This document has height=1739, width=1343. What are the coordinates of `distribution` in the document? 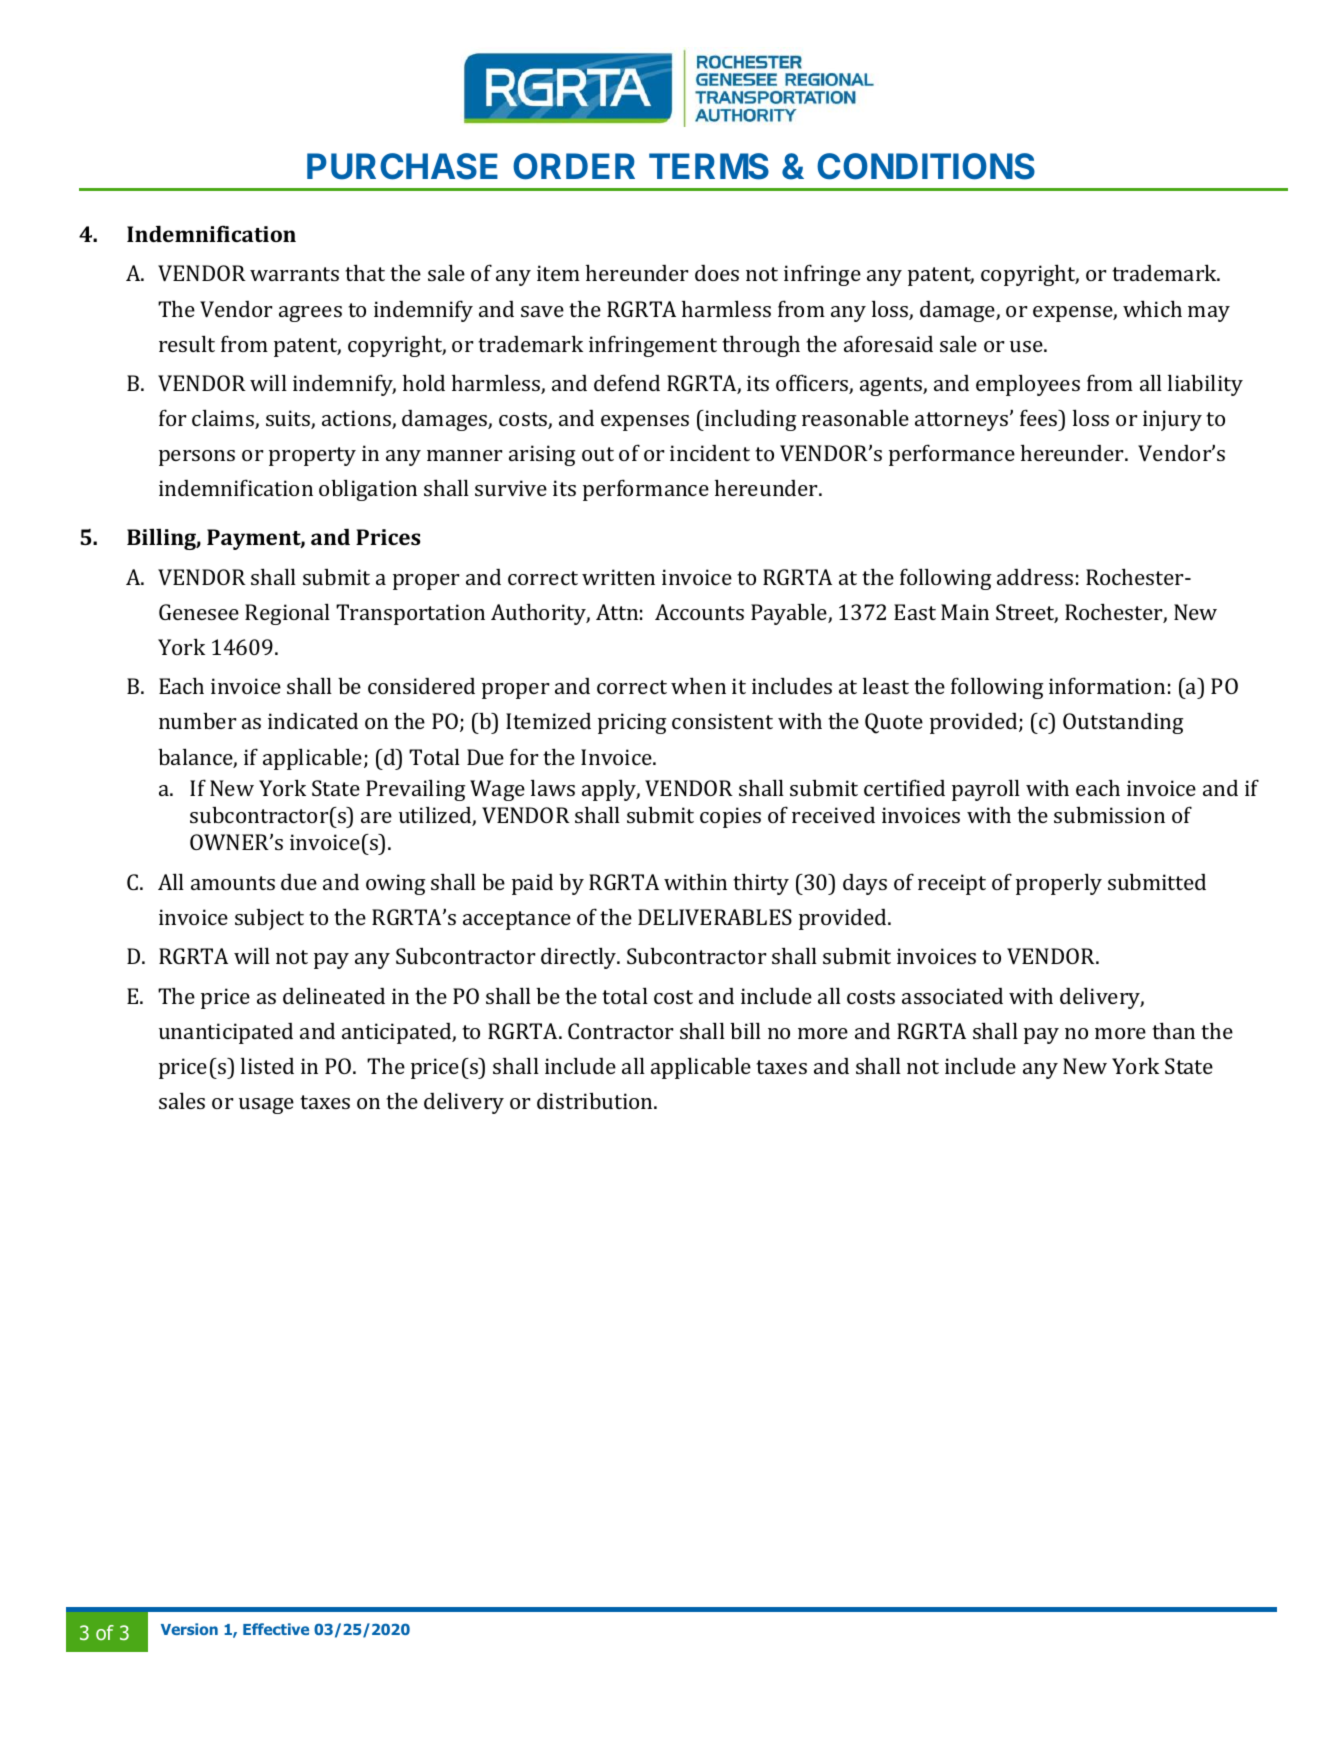 It's located at (596, 1100).
